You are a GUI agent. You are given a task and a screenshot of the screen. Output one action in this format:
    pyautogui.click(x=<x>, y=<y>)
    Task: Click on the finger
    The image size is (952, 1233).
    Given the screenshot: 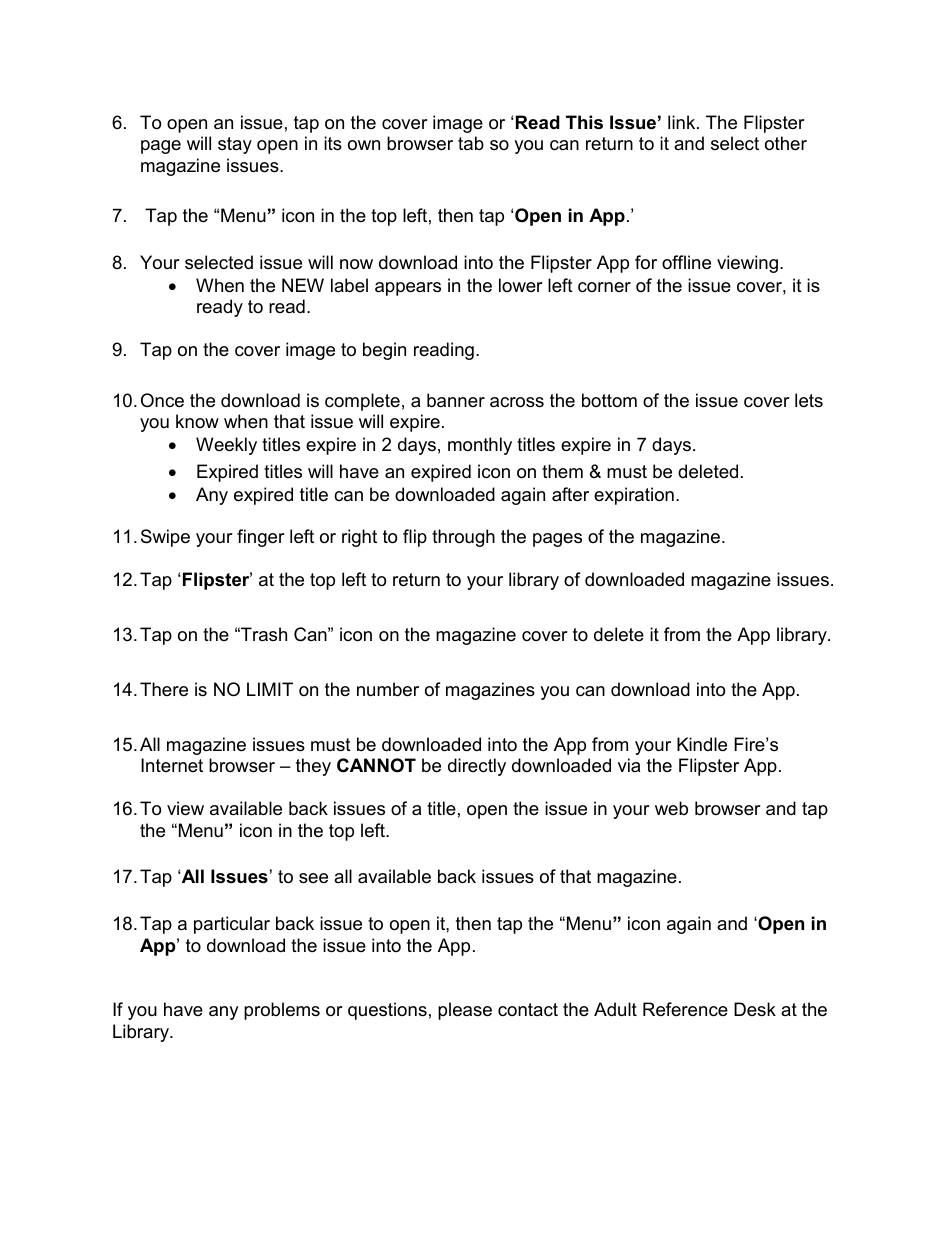 What is the action you would take?
    pyautogui.click(x=261, y=538)
